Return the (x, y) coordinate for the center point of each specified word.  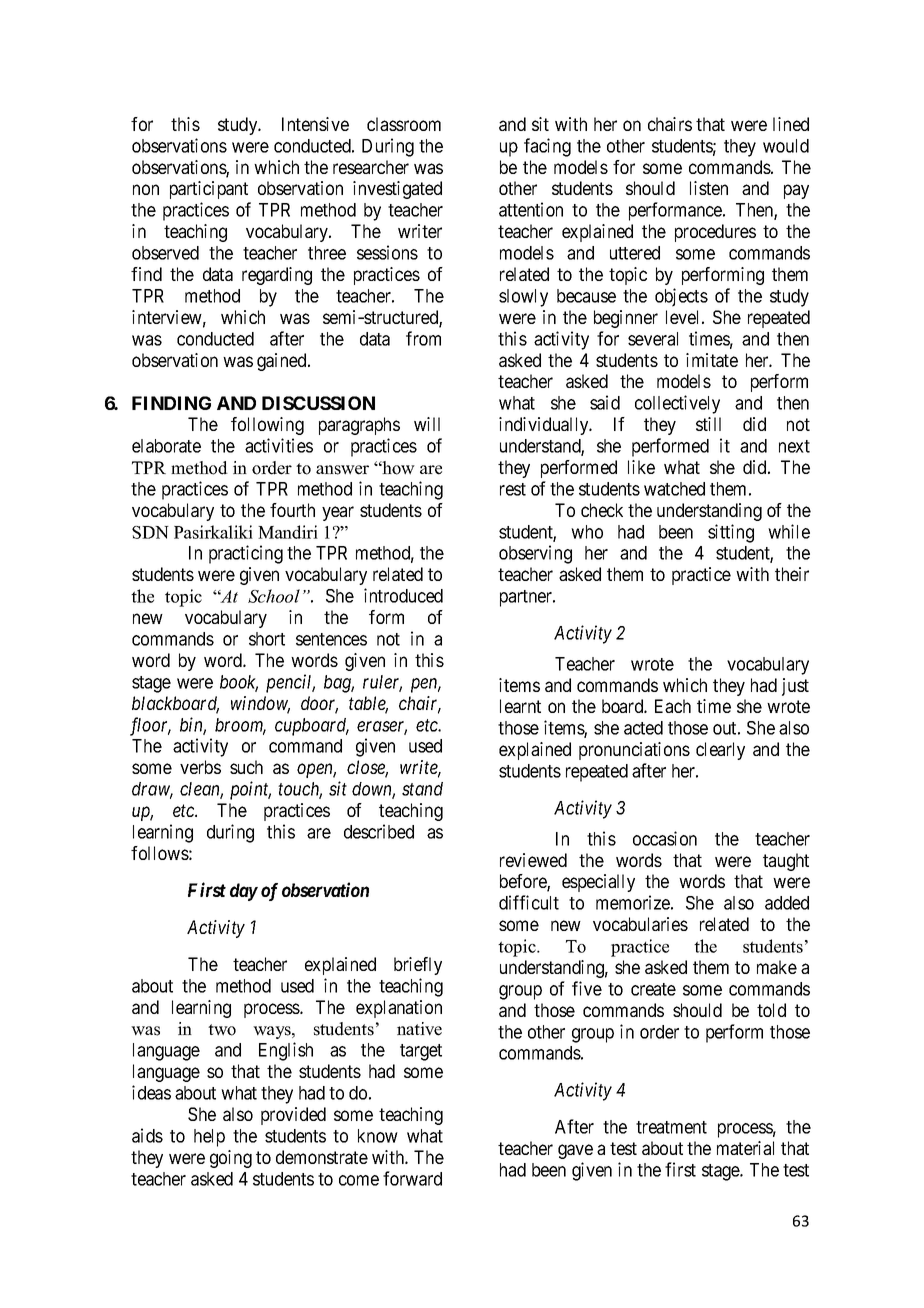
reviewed (533, 860)
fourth (292, 510)
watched (674, 489)
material (745, 1148)
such (246, 767)
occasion (665, 838)
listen (709, 188)
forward (412, 1178)
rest (513, 489)
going (231, 1159)
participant (209, 190)
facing (547, 147)
